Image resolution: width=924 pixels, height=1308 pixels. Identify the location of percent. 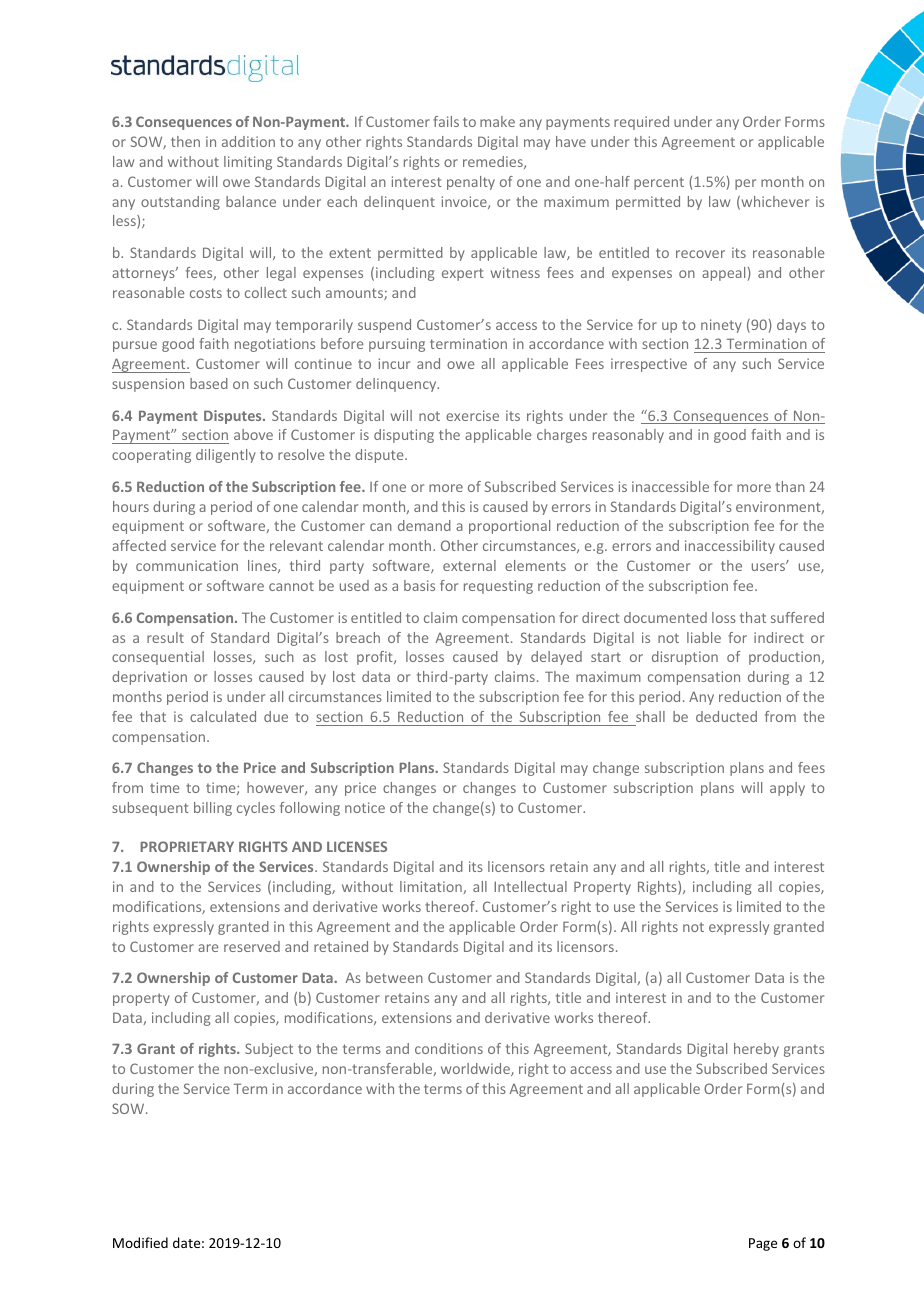
(659, 183).
